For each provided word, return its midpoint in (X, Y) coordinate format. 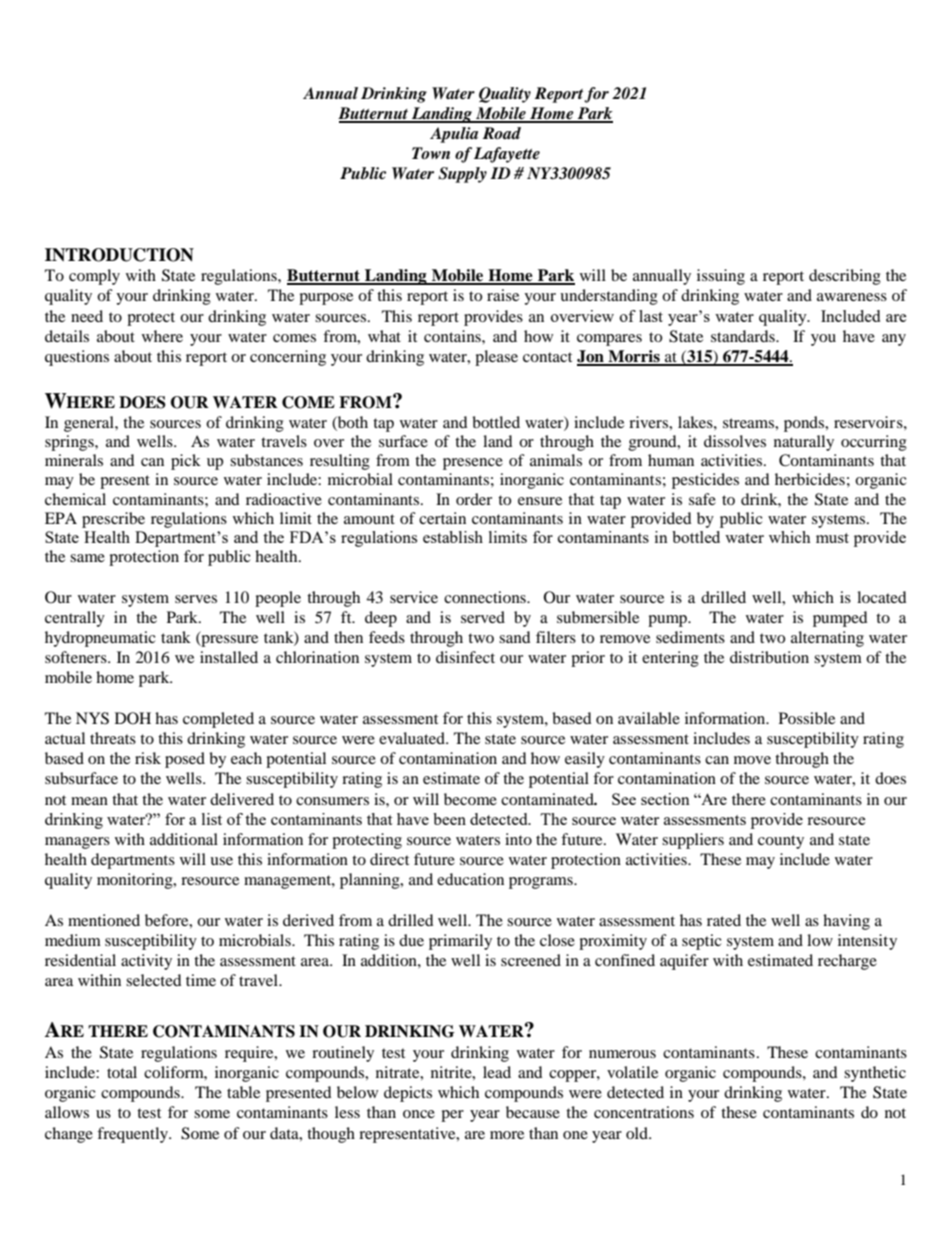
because (533, 1112)
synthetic (875, 1074)
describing (845, 277)
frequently (134, 1135)
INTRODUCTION (119, 255)
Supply (462, 175)
